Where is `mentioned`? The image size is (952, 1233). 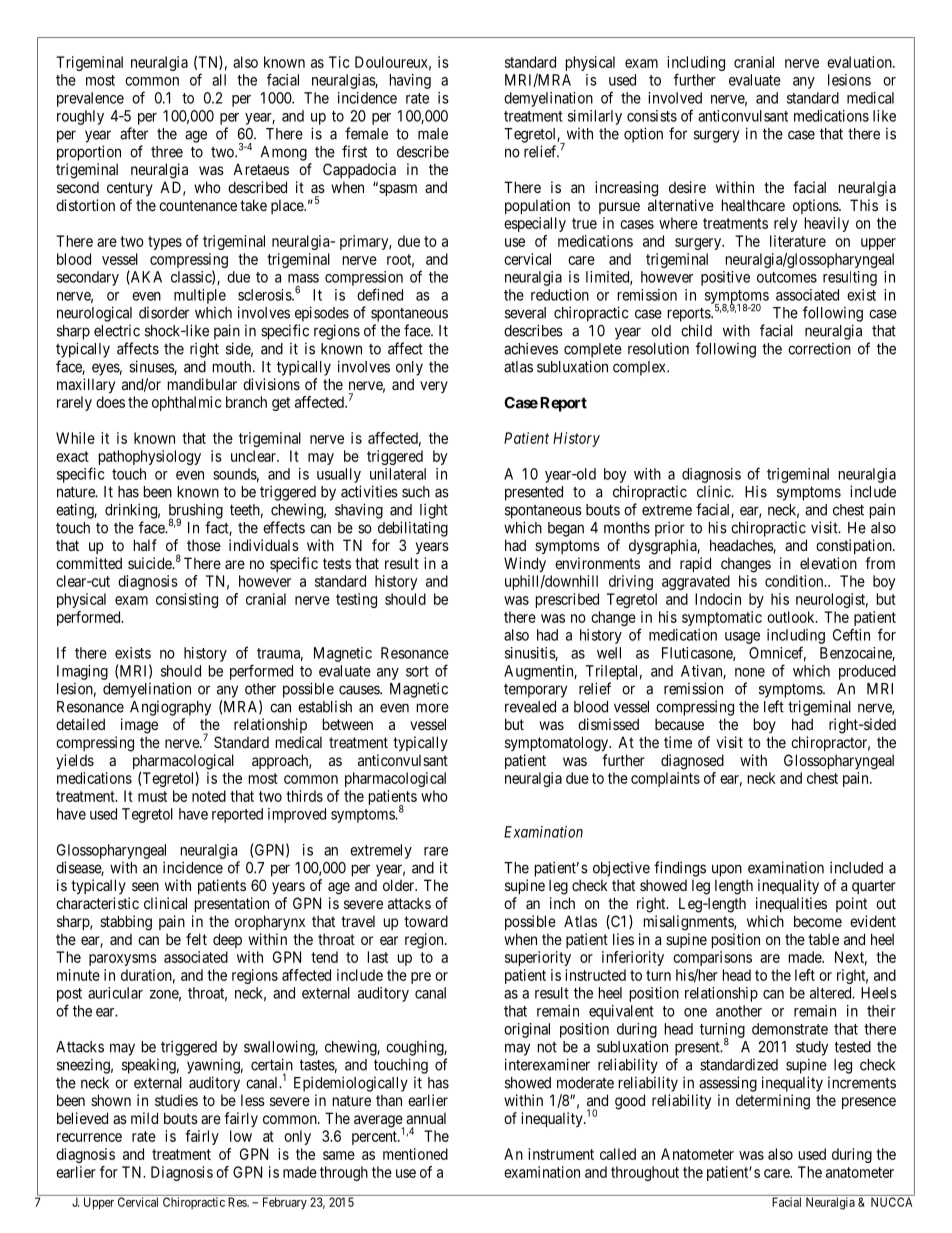
mentioned is located at coordinates (415, 1154).
